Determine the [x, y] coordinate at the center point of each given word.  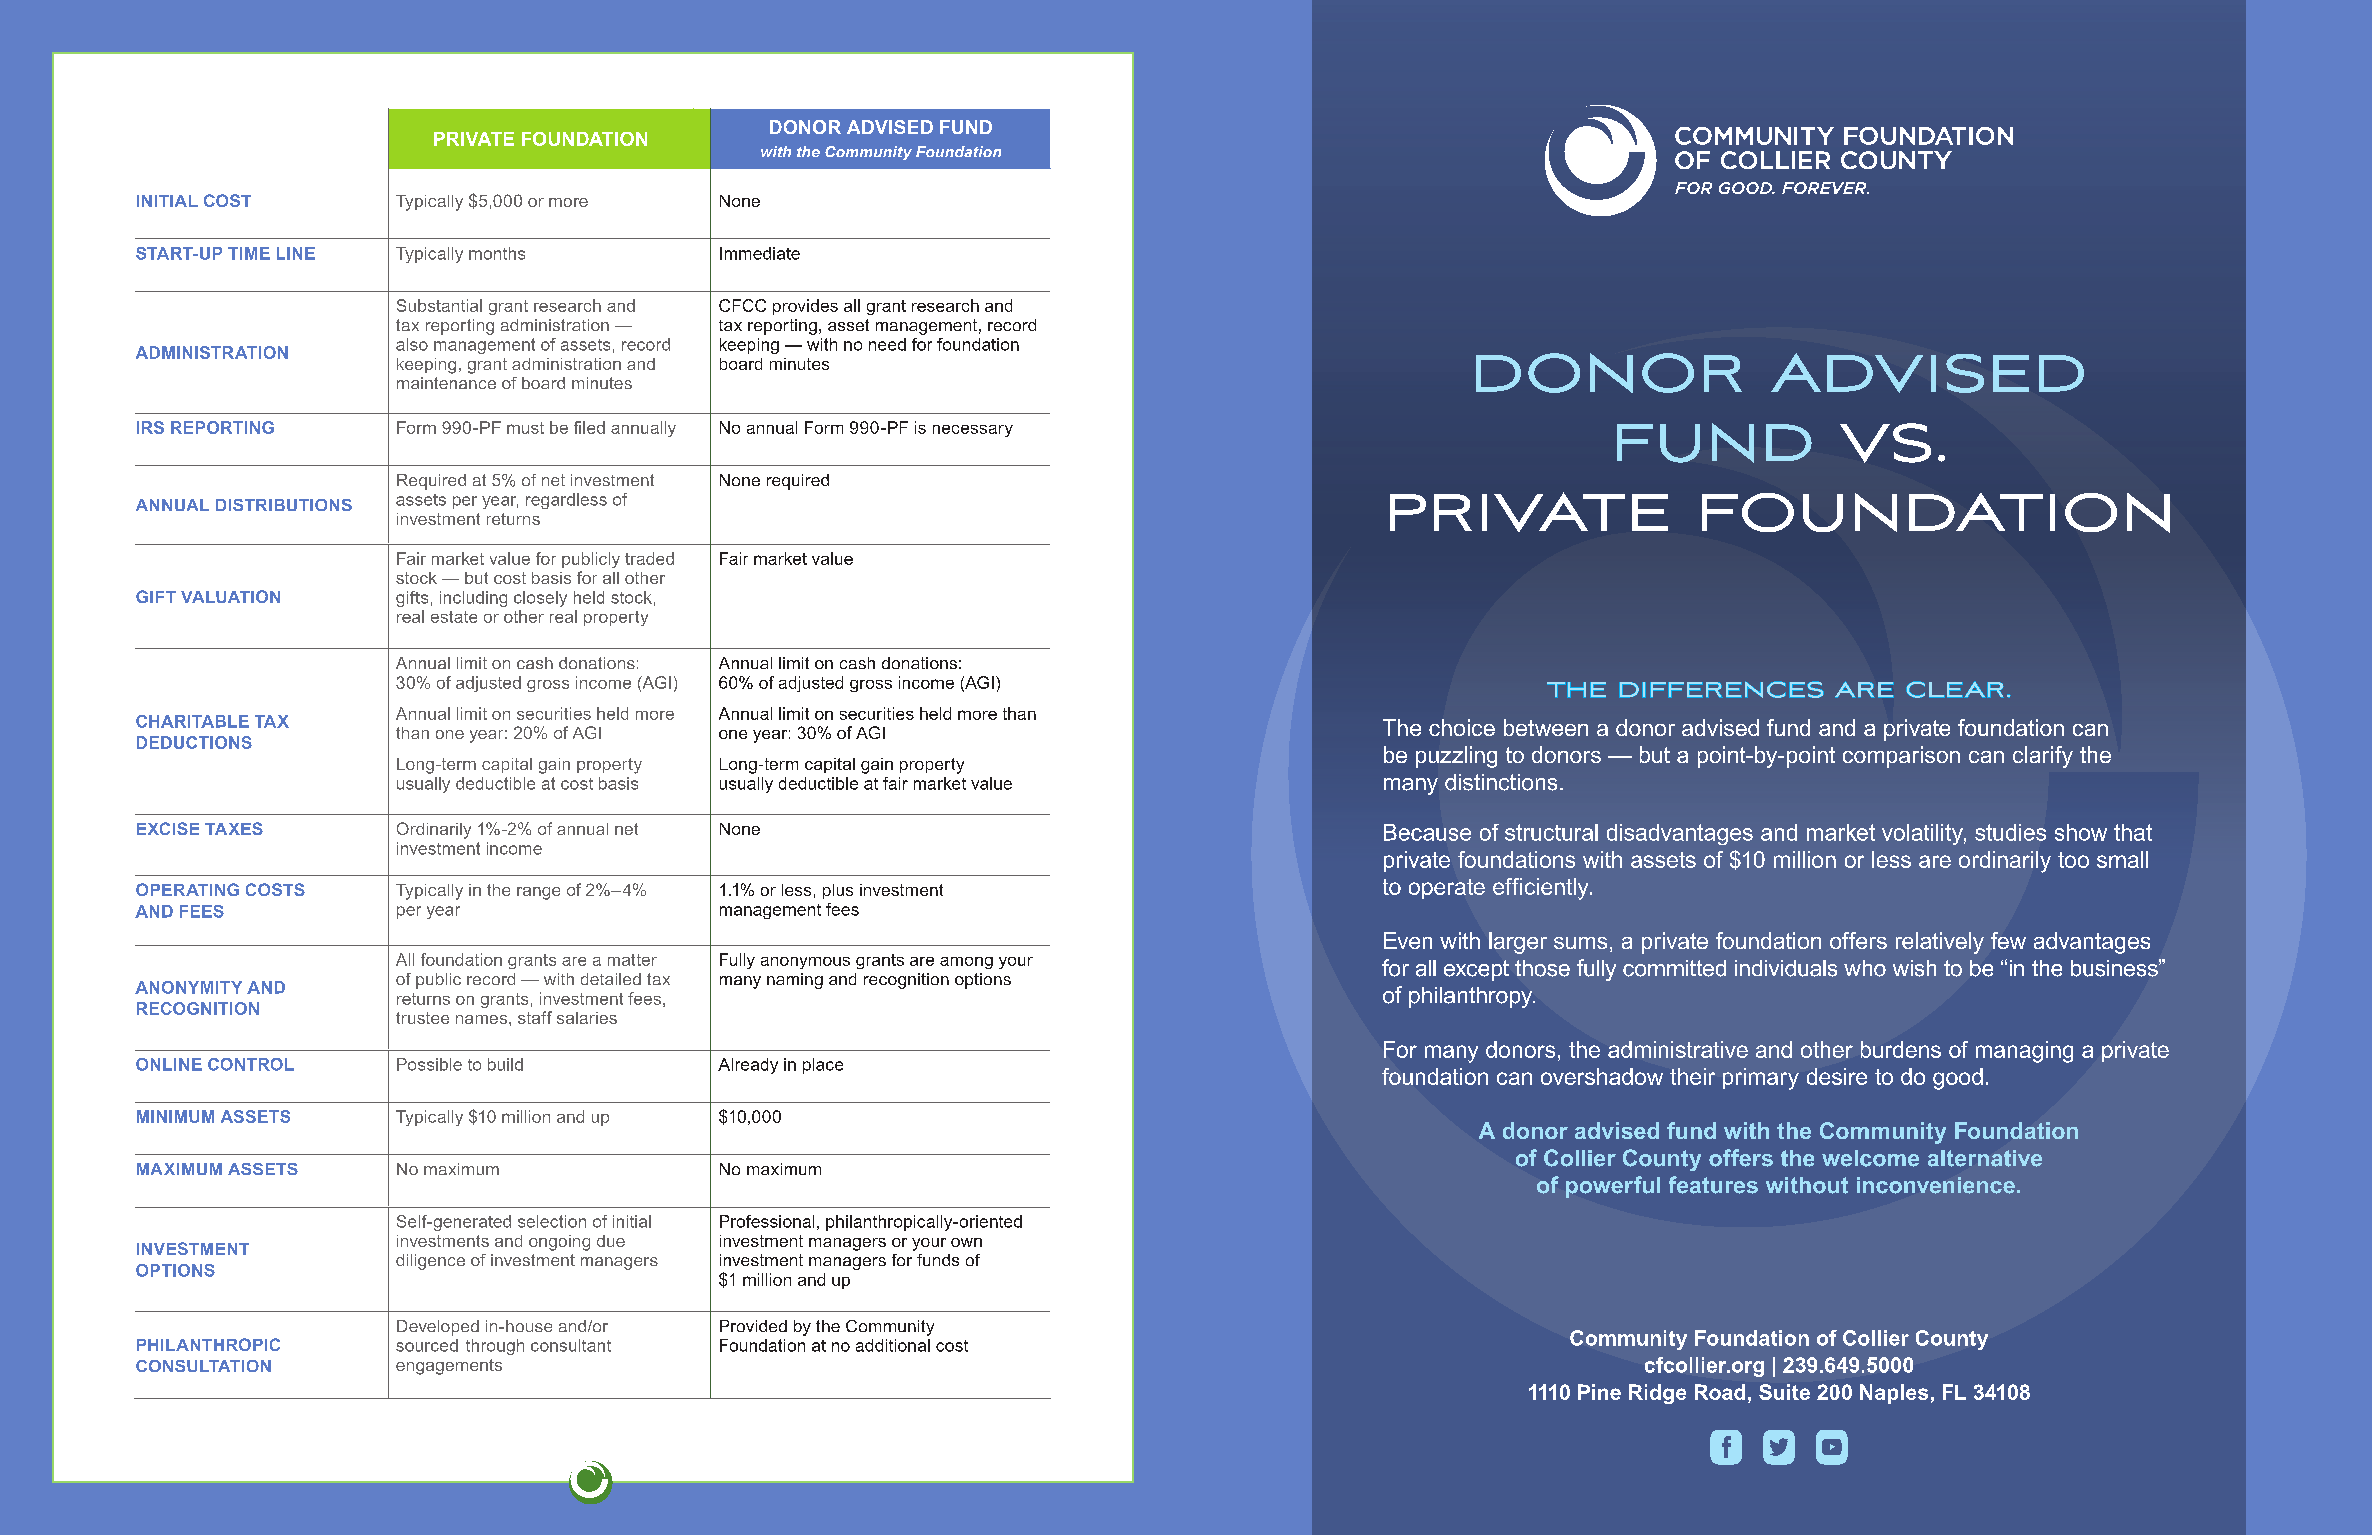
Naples [1894, 1394]
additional [893, 1345]
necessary [973, 431]
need [887, 344]
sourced [427, 1345]
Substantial [439, 305]
